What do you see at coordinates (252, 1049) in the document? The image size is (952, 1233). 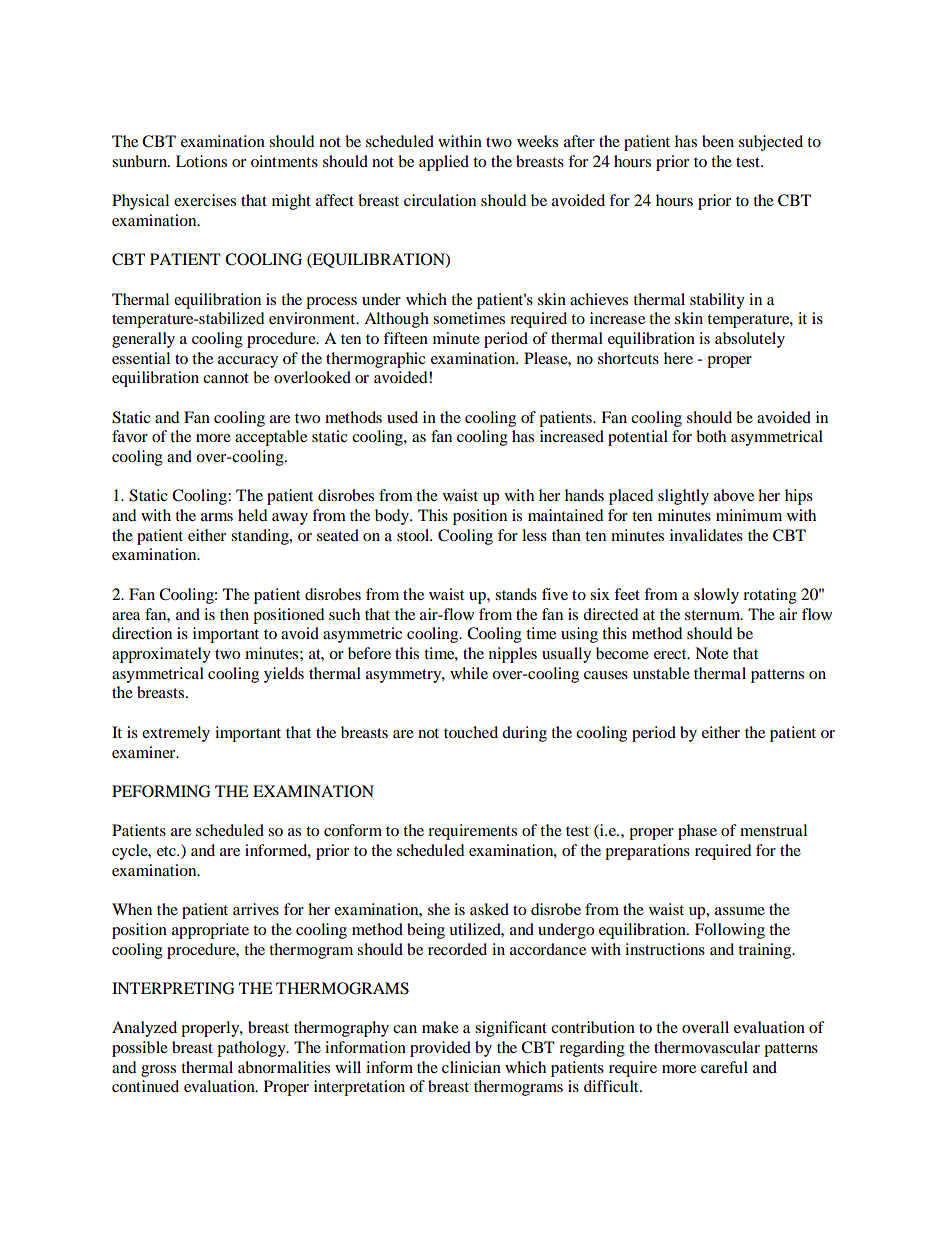 I see `pathology` at bounding box center [252, 1049].
